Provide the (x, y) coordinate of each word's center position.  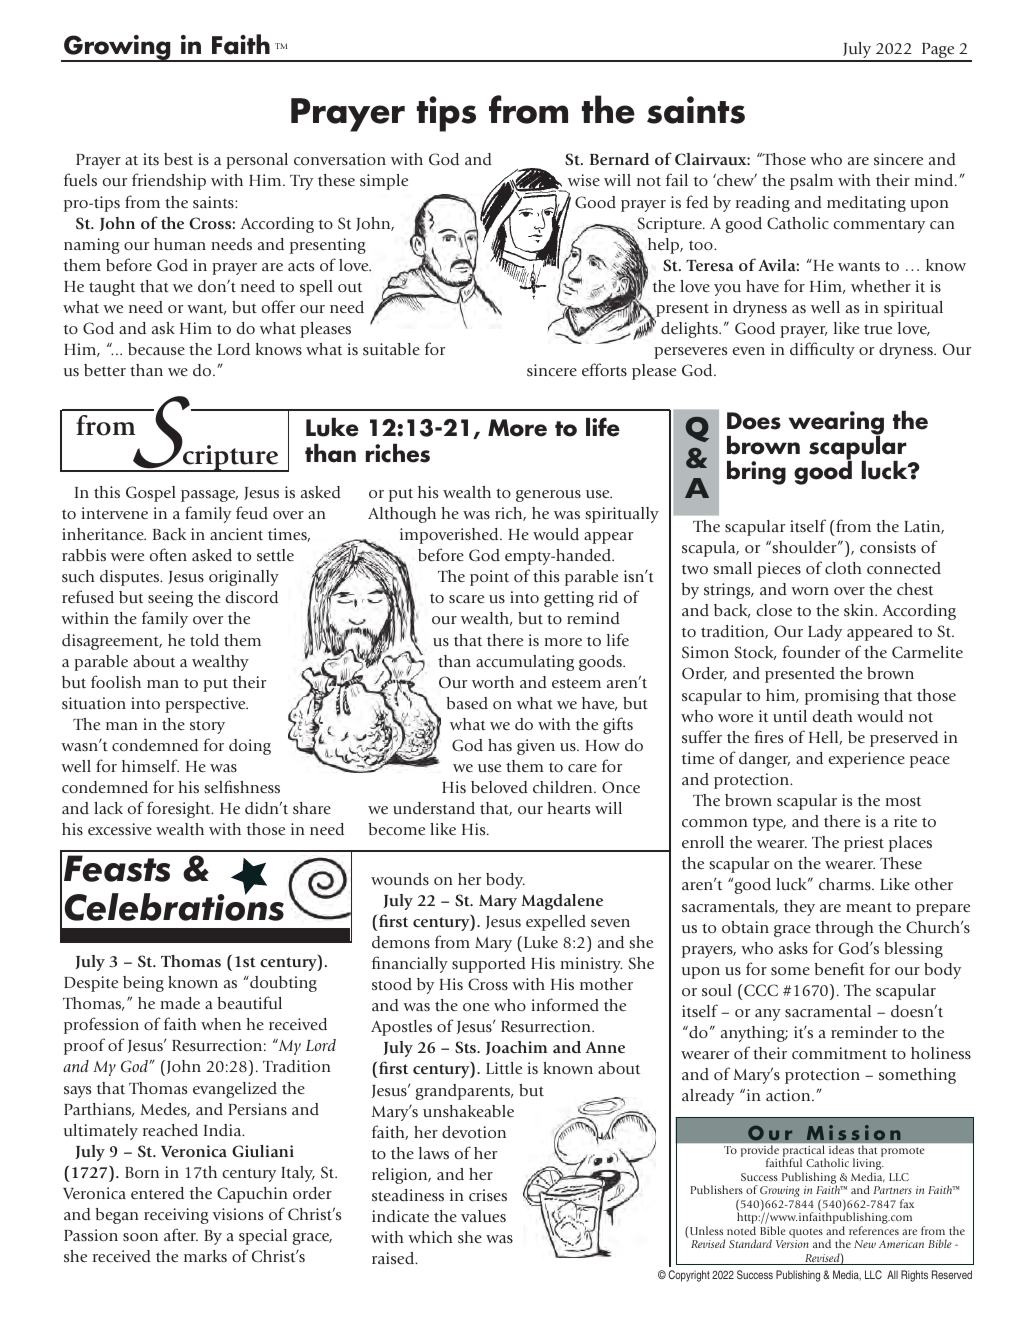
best (178, 159)
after (181, 1234)
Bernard (619, 159)
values (483, 1216)
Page (938, 52)
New (865, 1244)
